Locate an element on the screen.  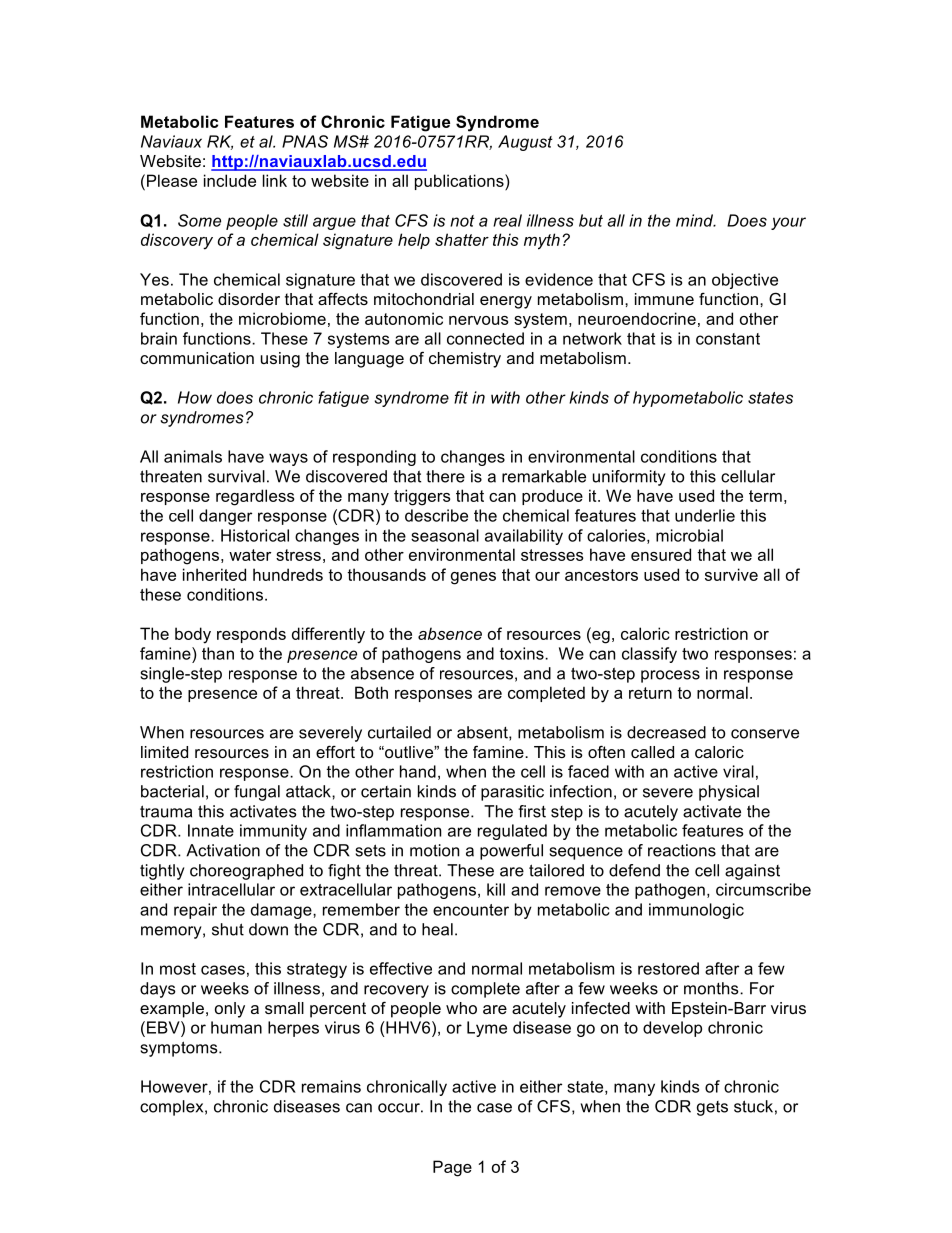
process is located at coordinates (670, 676).
